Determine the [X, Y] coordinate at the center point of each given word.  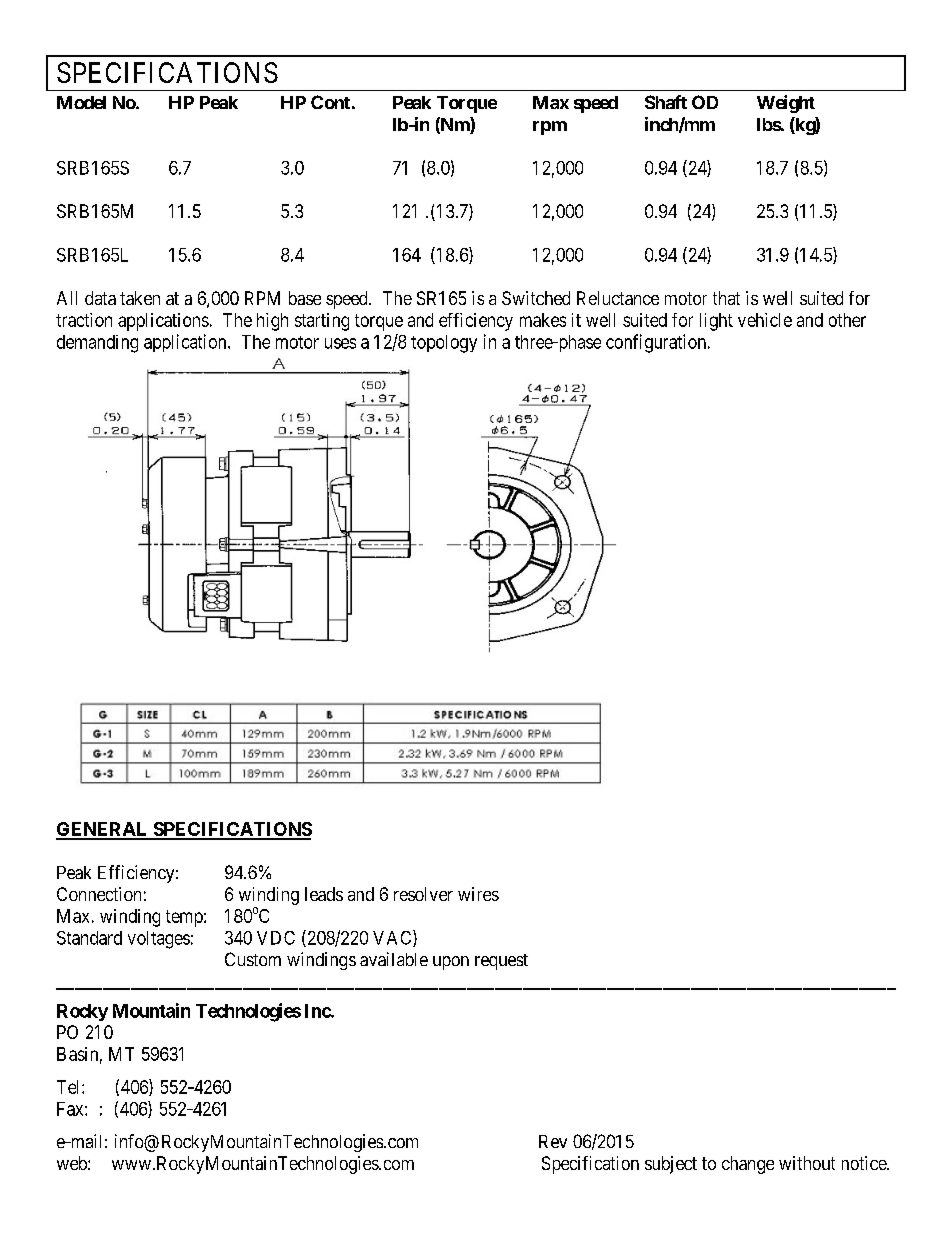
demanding [97, 344]
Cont [330, 102]
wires [478, 894]
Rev [553, 1141]
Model [81, 102]
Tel [70, 1087]
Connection [99, 894]
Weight [786, 104]
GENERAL [103, 830]
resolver [423, 894]
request [501, 962]
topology [444, 344]
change [748, 1165]
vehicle [765, 320]
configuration [656, 343]
